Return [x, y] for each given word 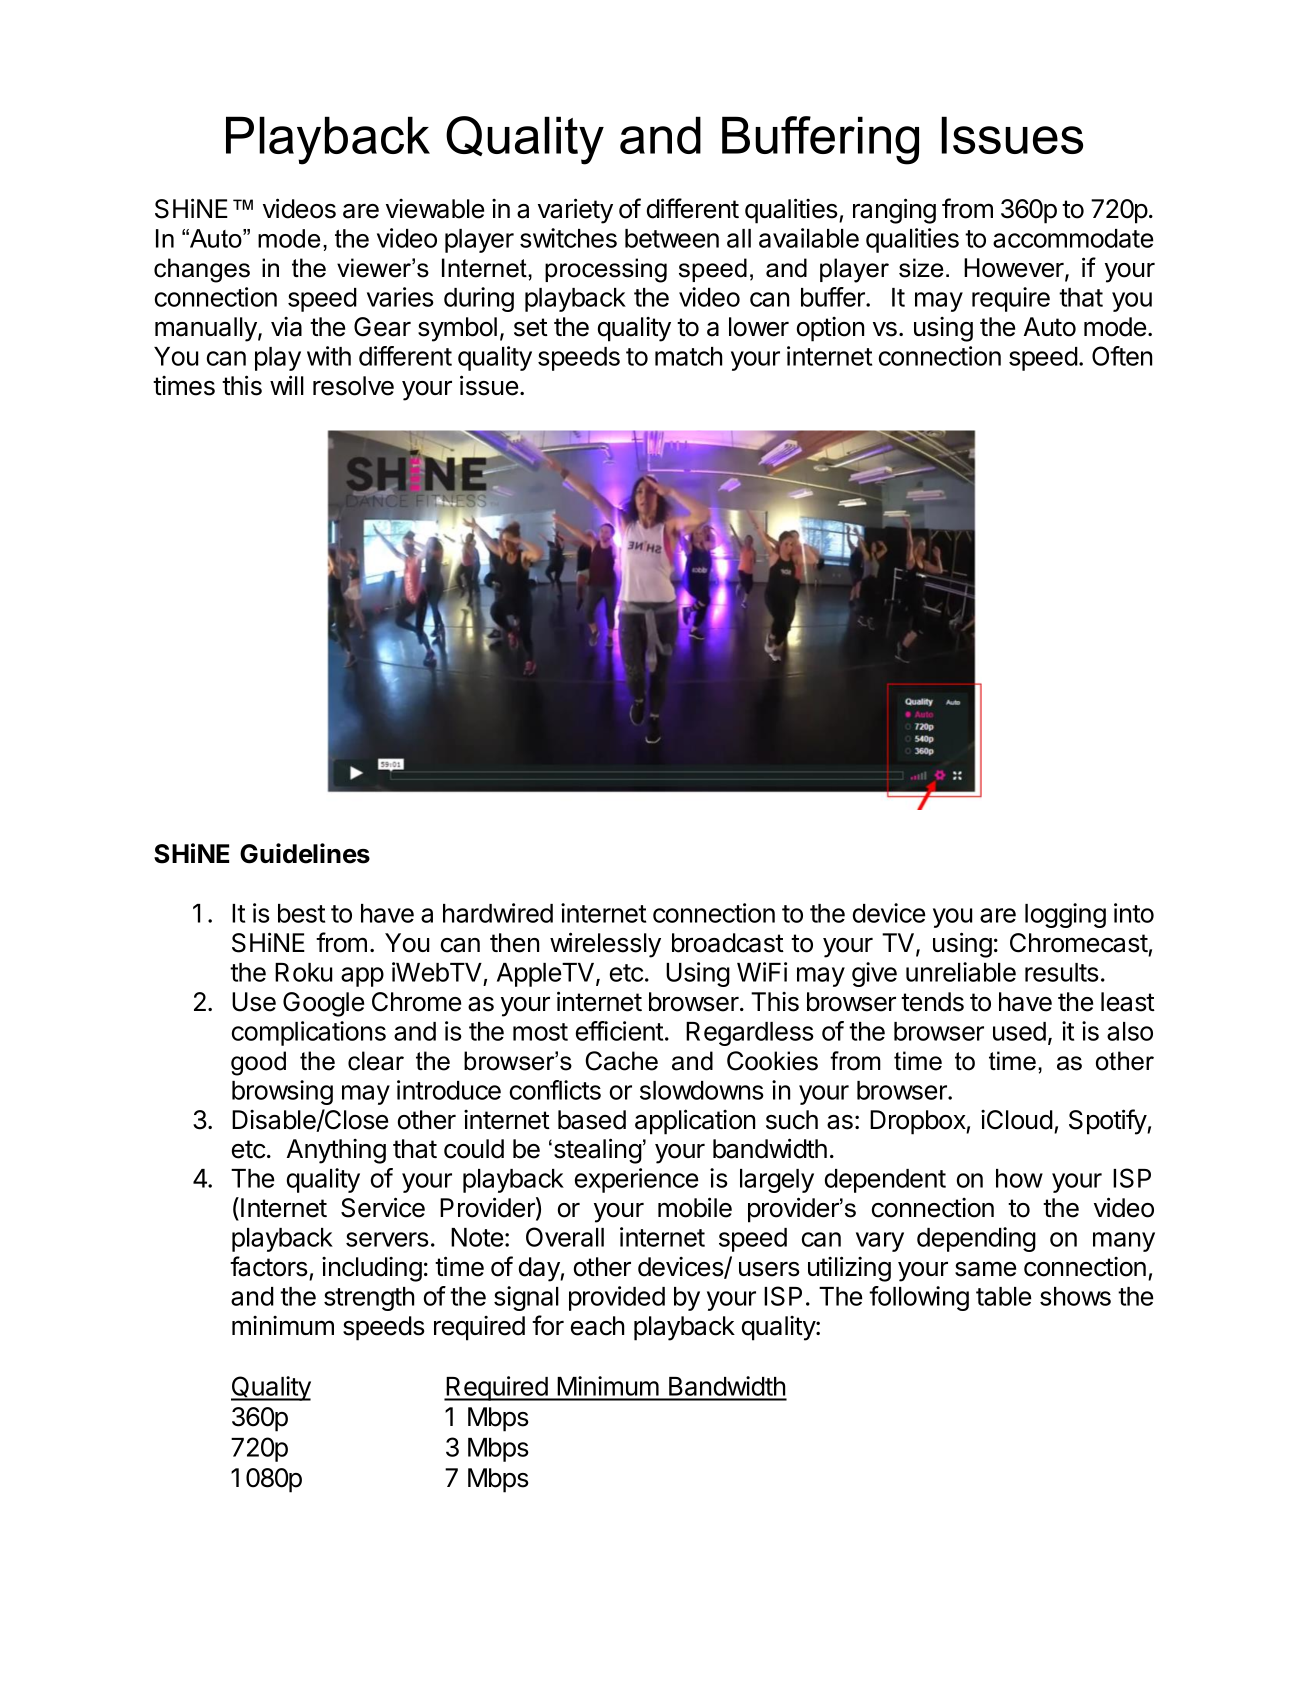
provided [617, 1298]
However [1015, 269]
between [672, 238]
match [688, 356]
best [301, 913]
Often [1122, 356]
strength [369, 1299]
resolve [353, 386]
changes [202, 270]
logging [1065, 915]
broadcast [728, 943]
